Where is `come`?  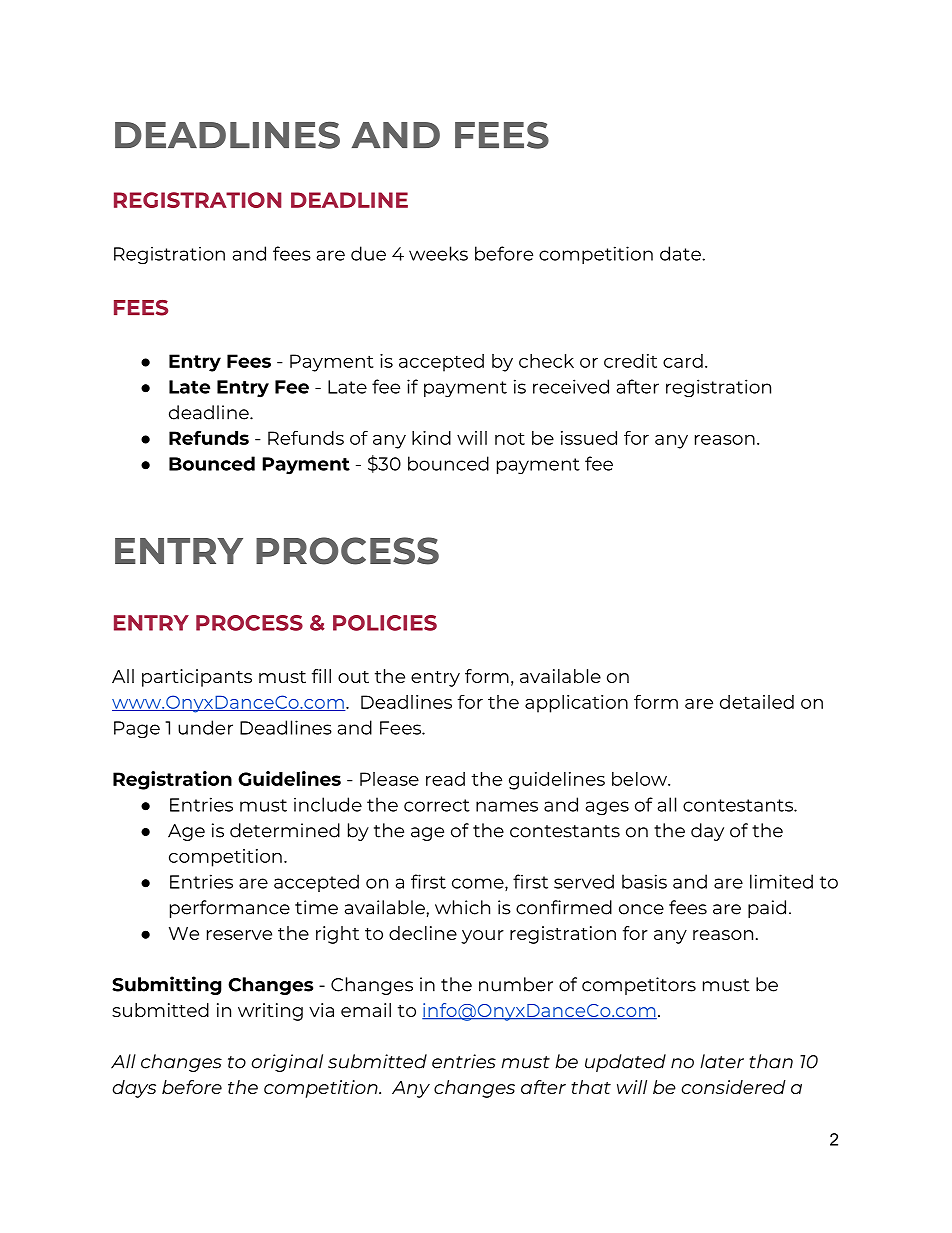
come is located at coordinates (479, 884).
